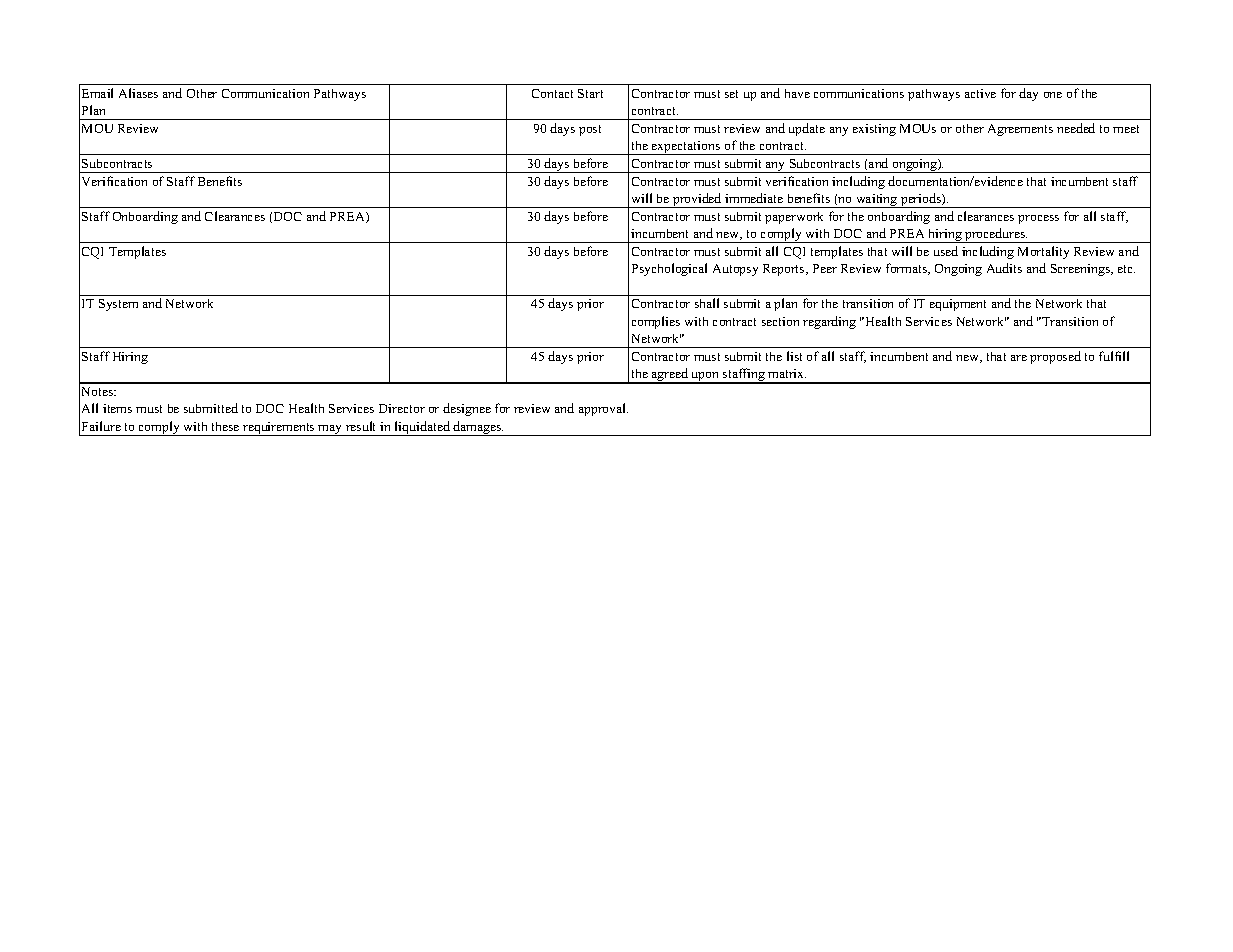 Image resolution: width=1233 pixels, height=952 pixels. Describe the element at coordinates (590, 130) in the page. I see `post` at that location.
